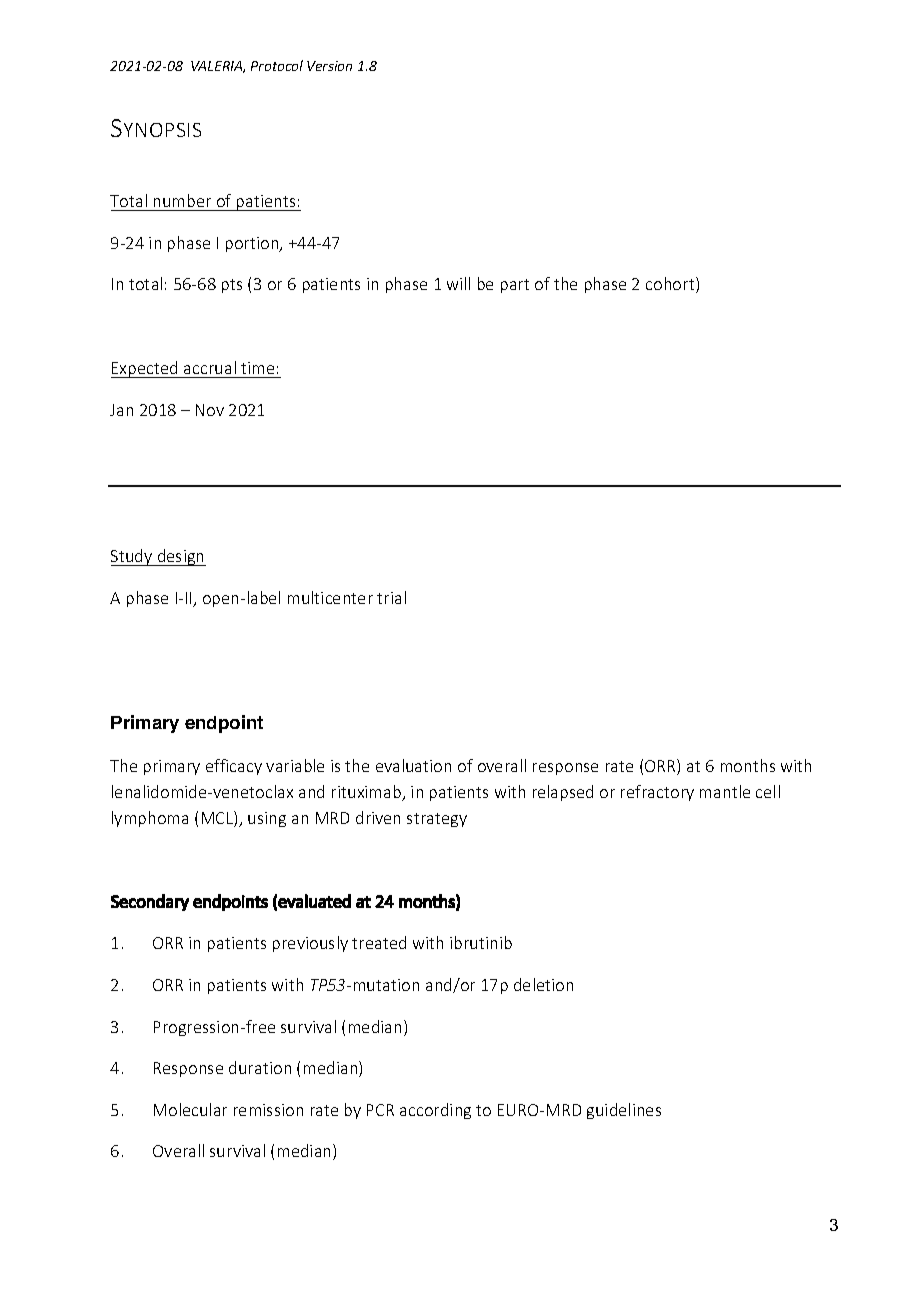 The image size is (924, 1308). Describe the element at coordinates (277, 65) in the document. I see `Protocol` at that location.
